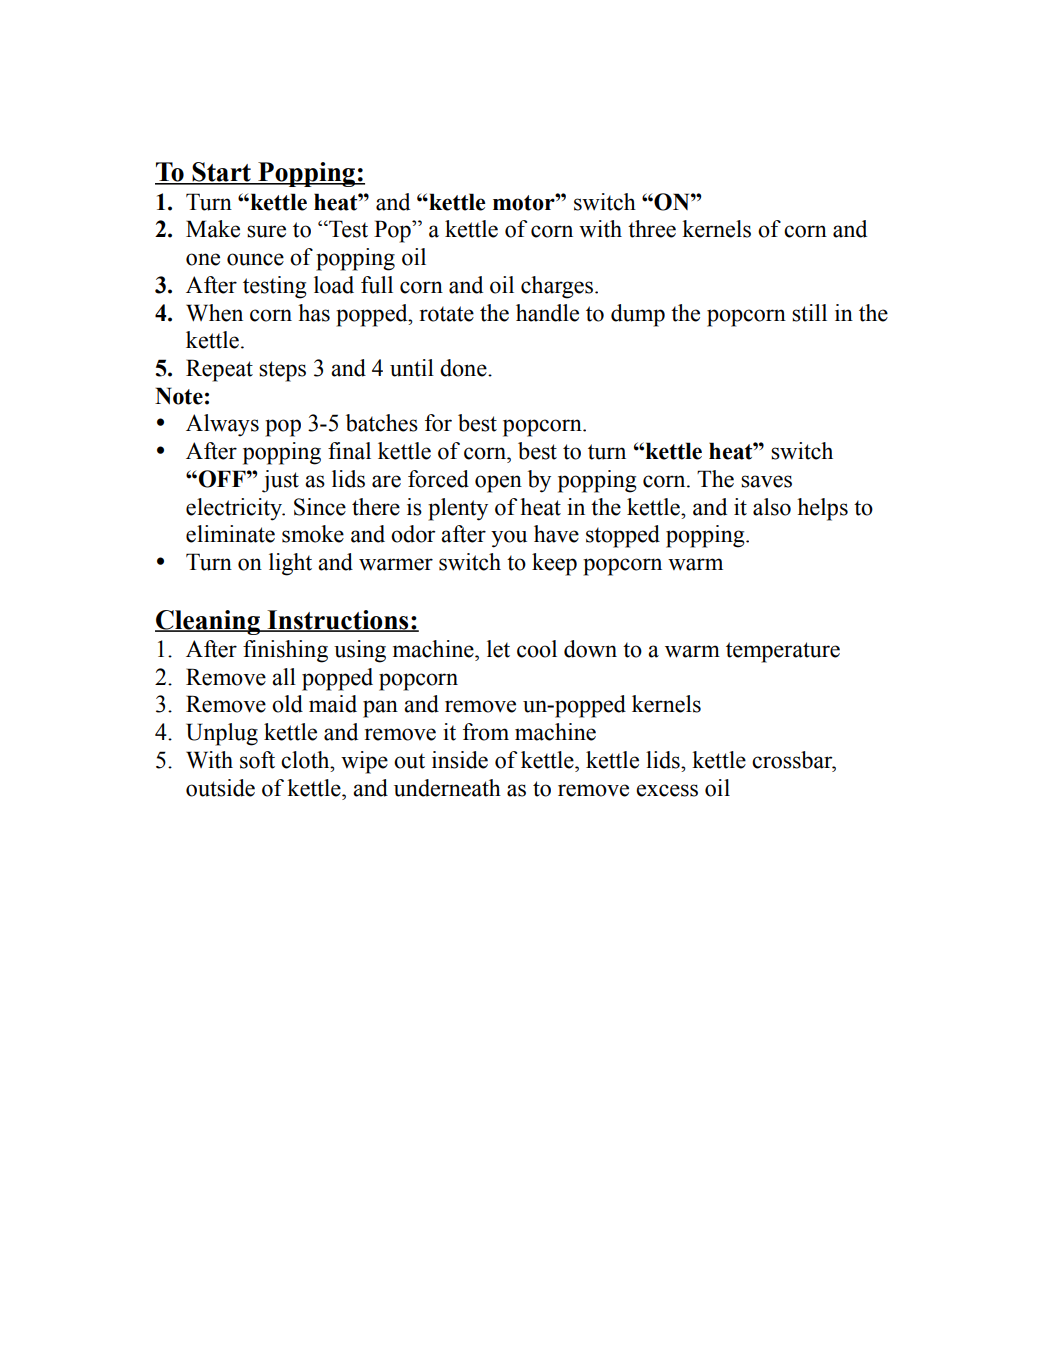 This page has height=1363, width=1053. I want to click on Start, so click(221, 173).
